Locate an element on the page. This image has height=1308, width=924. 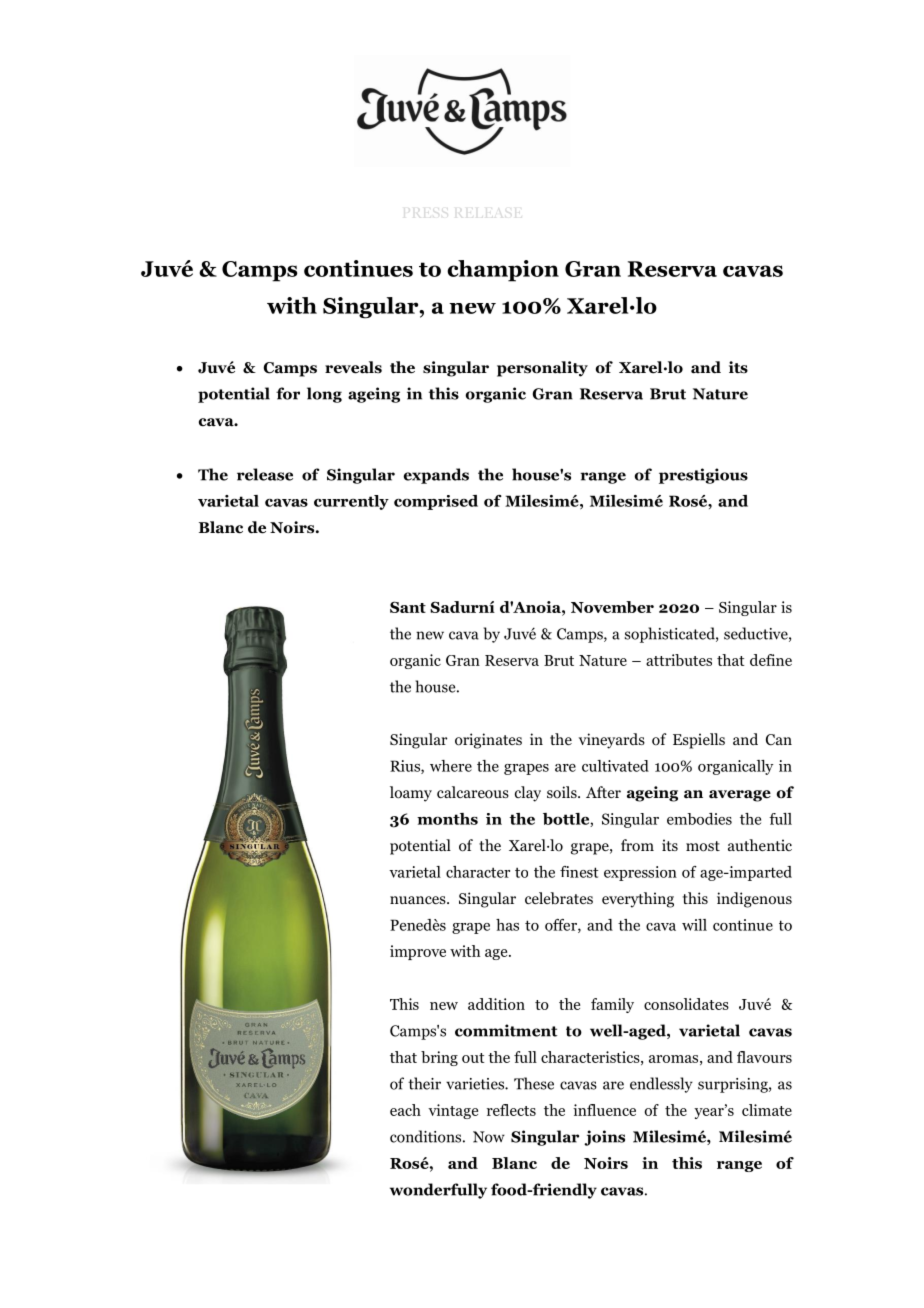
prestigious is located at coordinates (703, 476).
